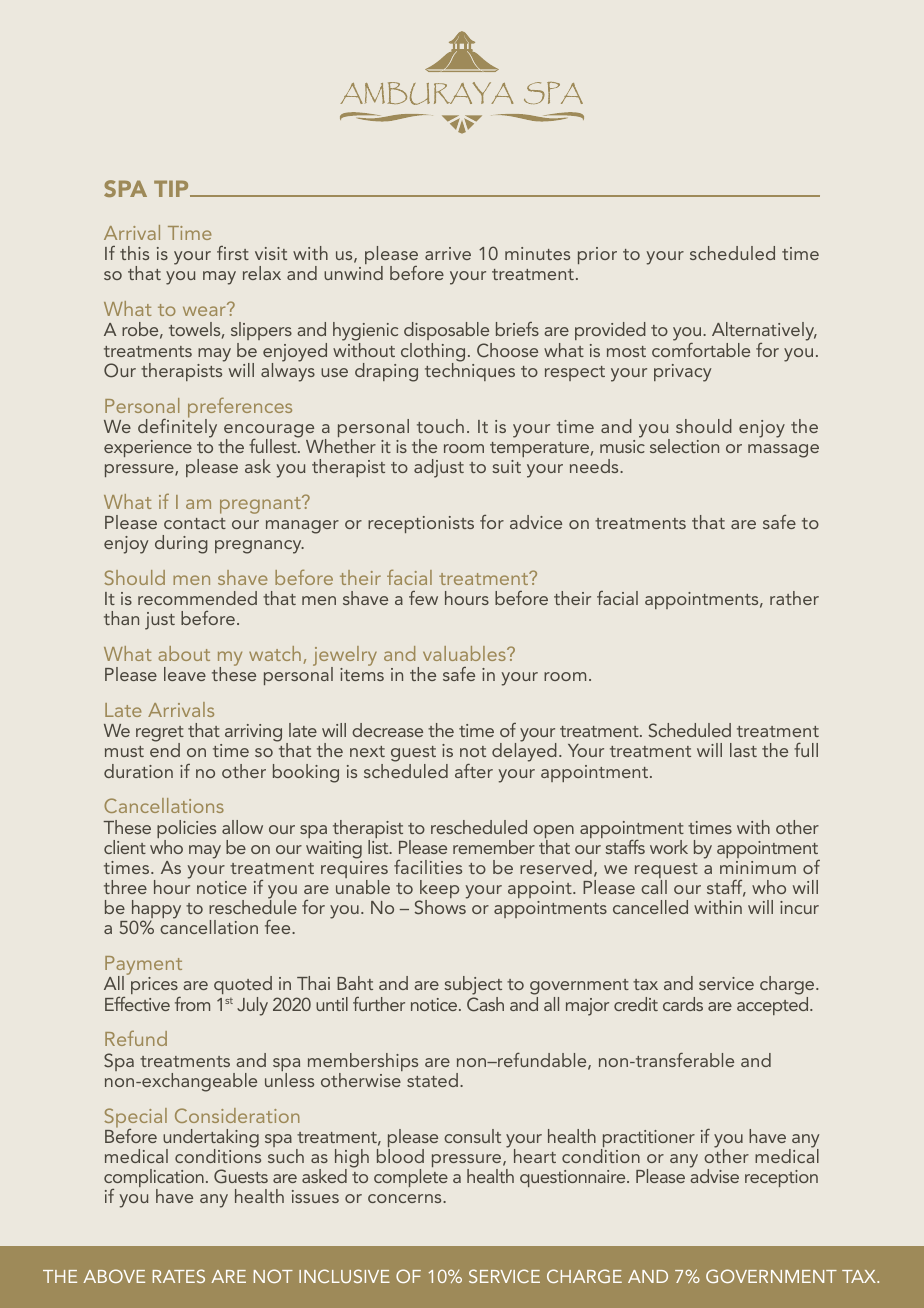 The width and height of the screenshot is (924, 1308). Describe the element at coordinates (597, 255) in the screenshot. I see `prior` at that location.
